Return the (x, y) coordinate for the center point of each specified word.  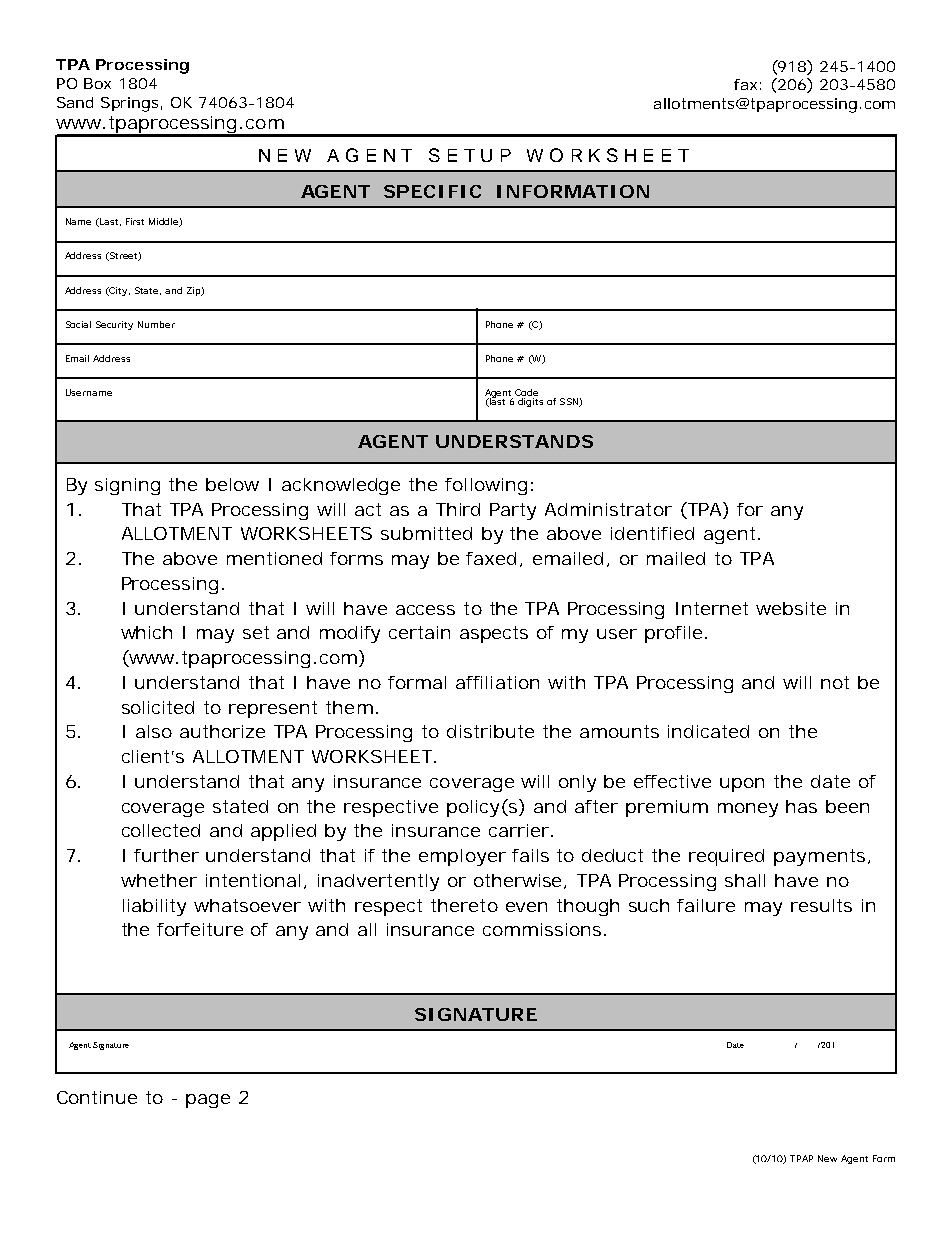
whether (159, 880)
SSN (570, 402)
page (208, 1101)
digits (530, 402)
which (146, 632)
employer (462, 857)
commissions (542, 929)
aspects (494, 634)
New (827, 1158)
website (791, 608)
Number (156, 324)
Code (526, 392)
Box (97, 83)
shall (745, 880)
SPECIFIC (432, 191)
